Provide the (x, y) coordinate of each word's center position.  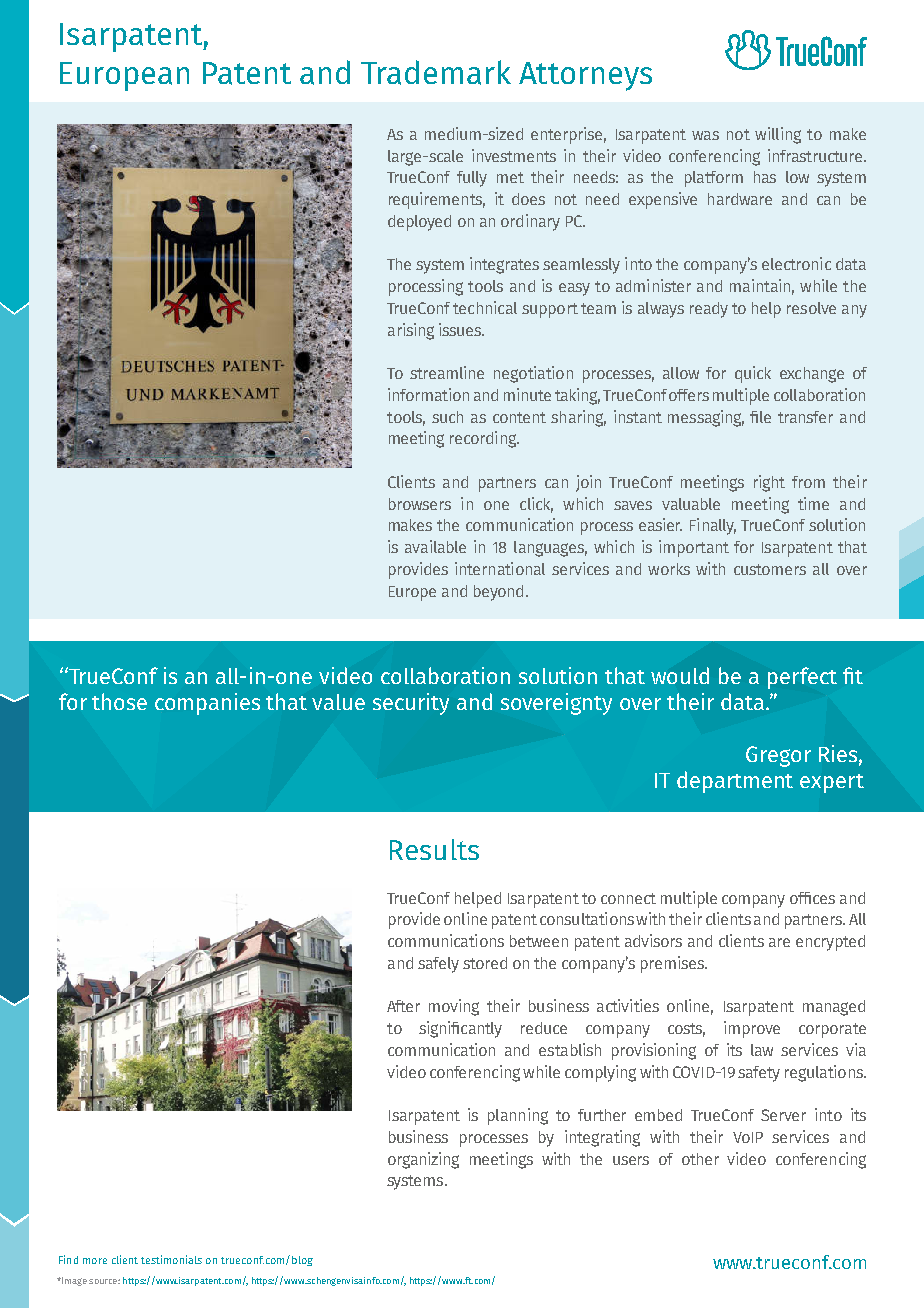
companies (207, 704)
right (769, 483)
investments (514, 155)
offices (812, 898)
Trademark (436, 72)
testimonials (171, 1259)
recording (484, 439)
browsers (420, 504)
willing (778, 135)
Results (434, 849)
